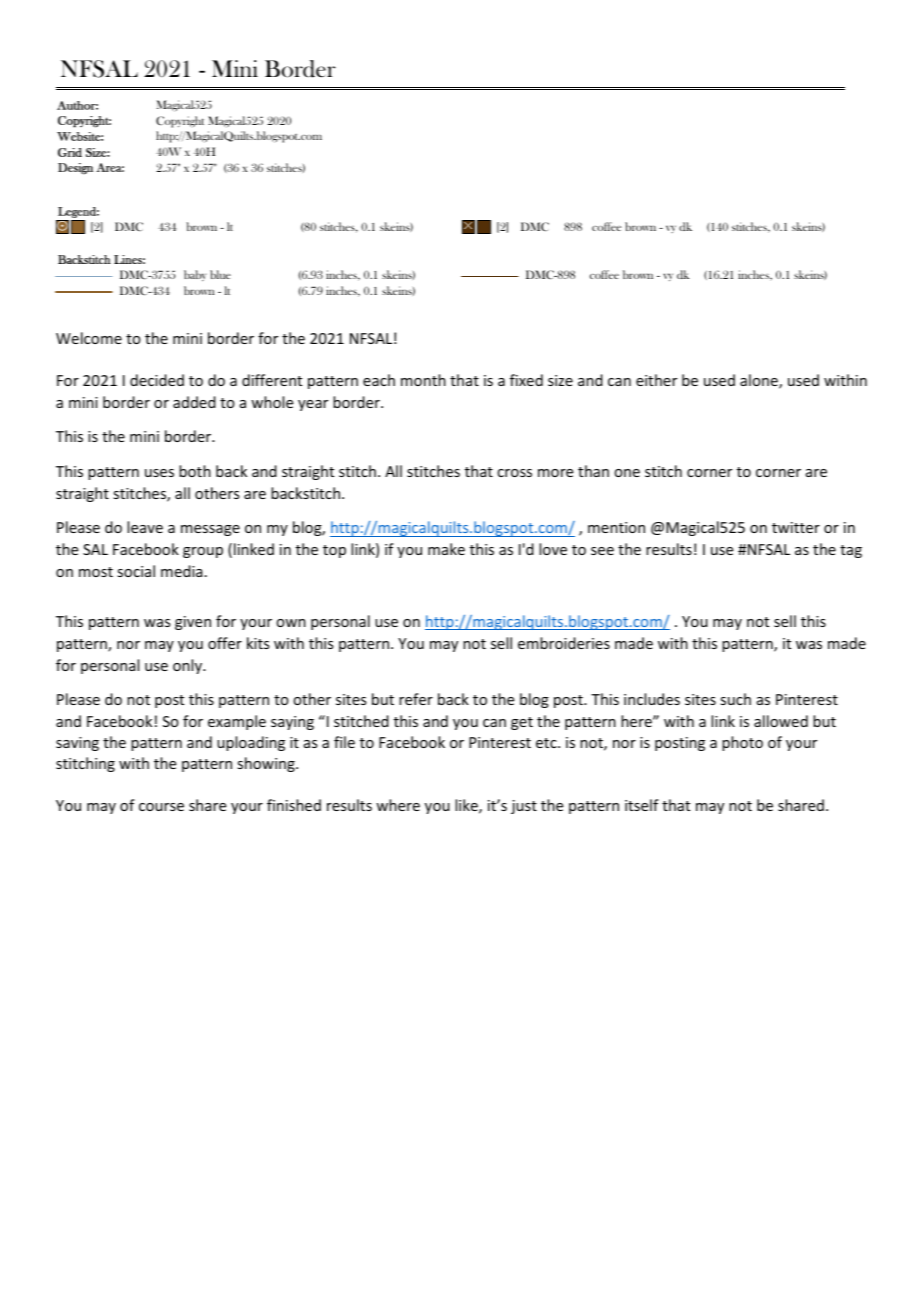 The image size is (924, 1308). I want to click on cross, so click(514, 473).
